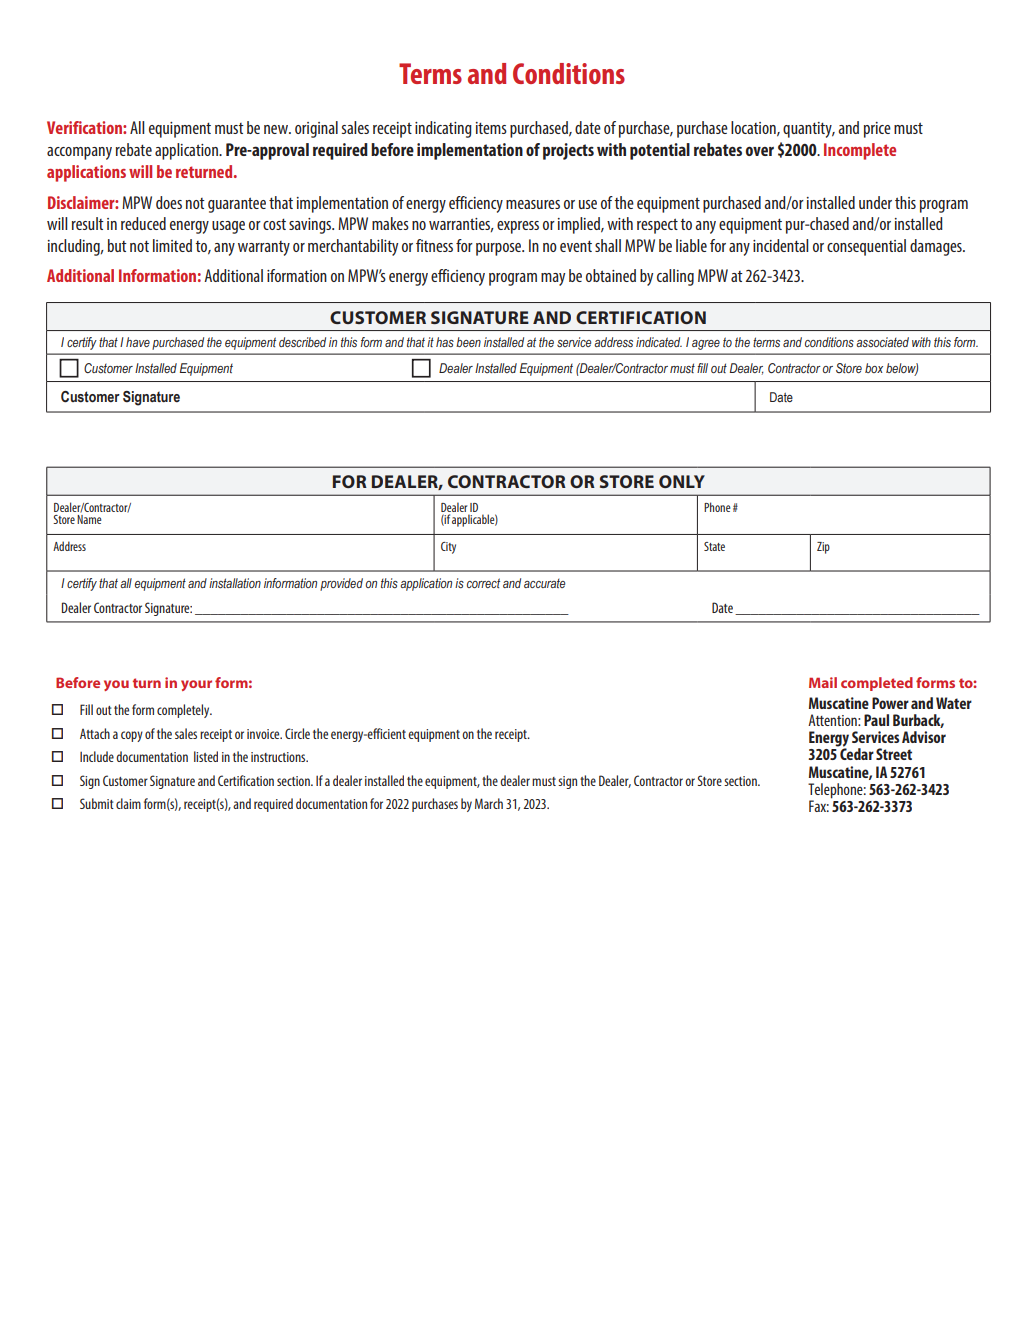 This screenshot has height=1341, width=1036. I want to click on March, so click(489, 803).
